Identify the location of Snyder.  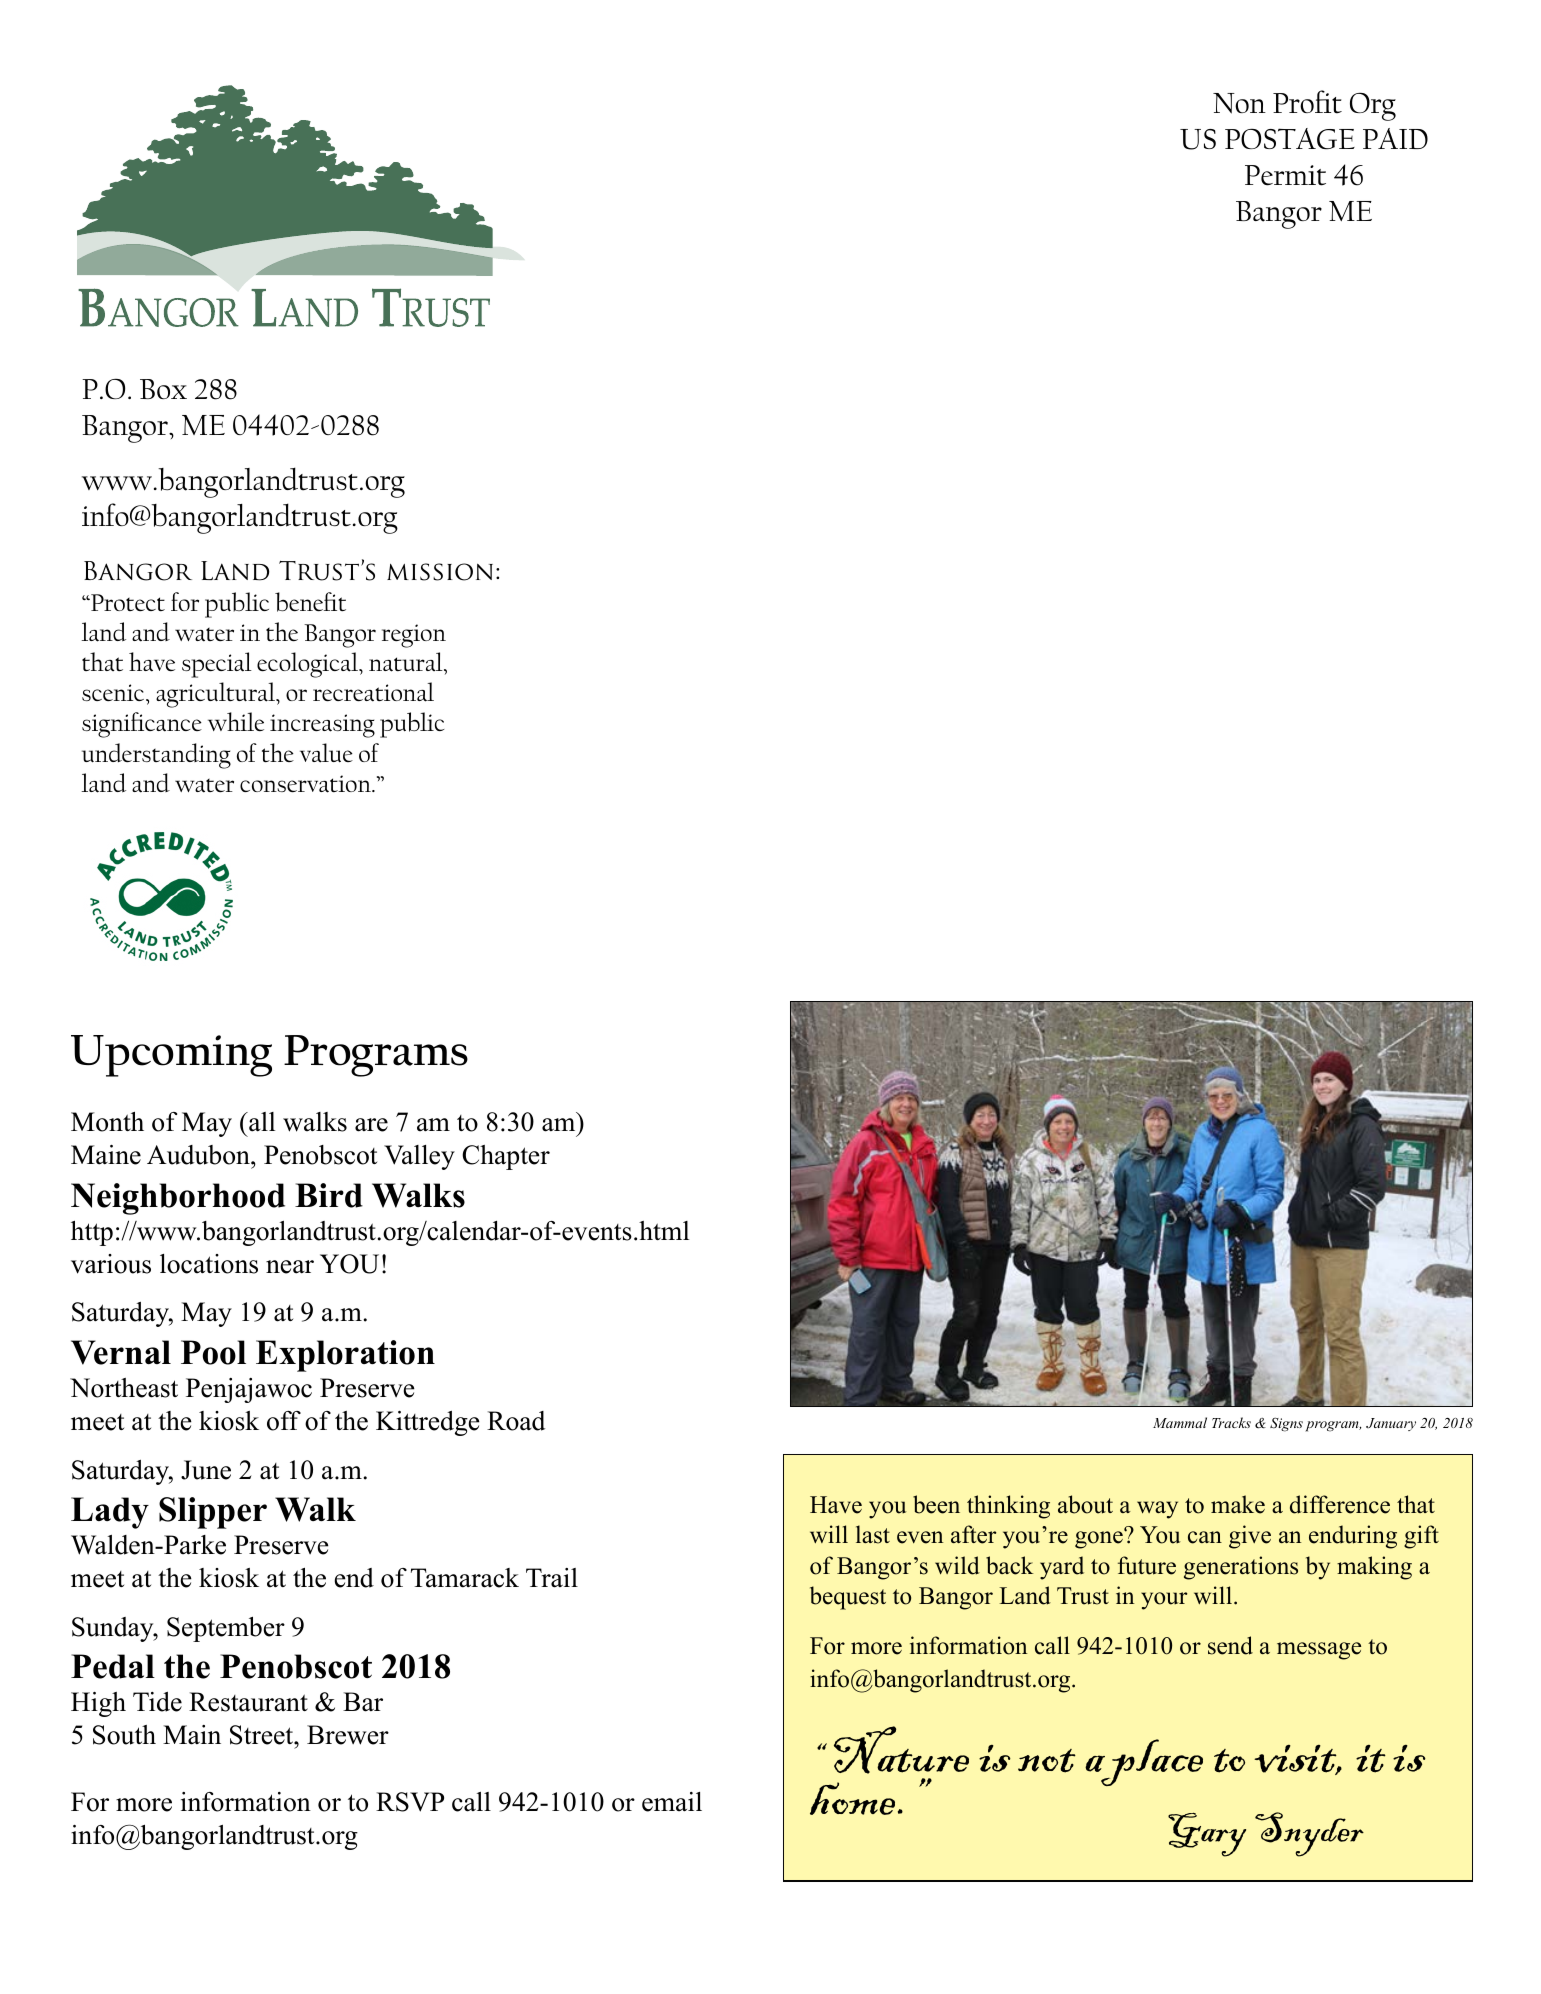
(1309, 1834).
